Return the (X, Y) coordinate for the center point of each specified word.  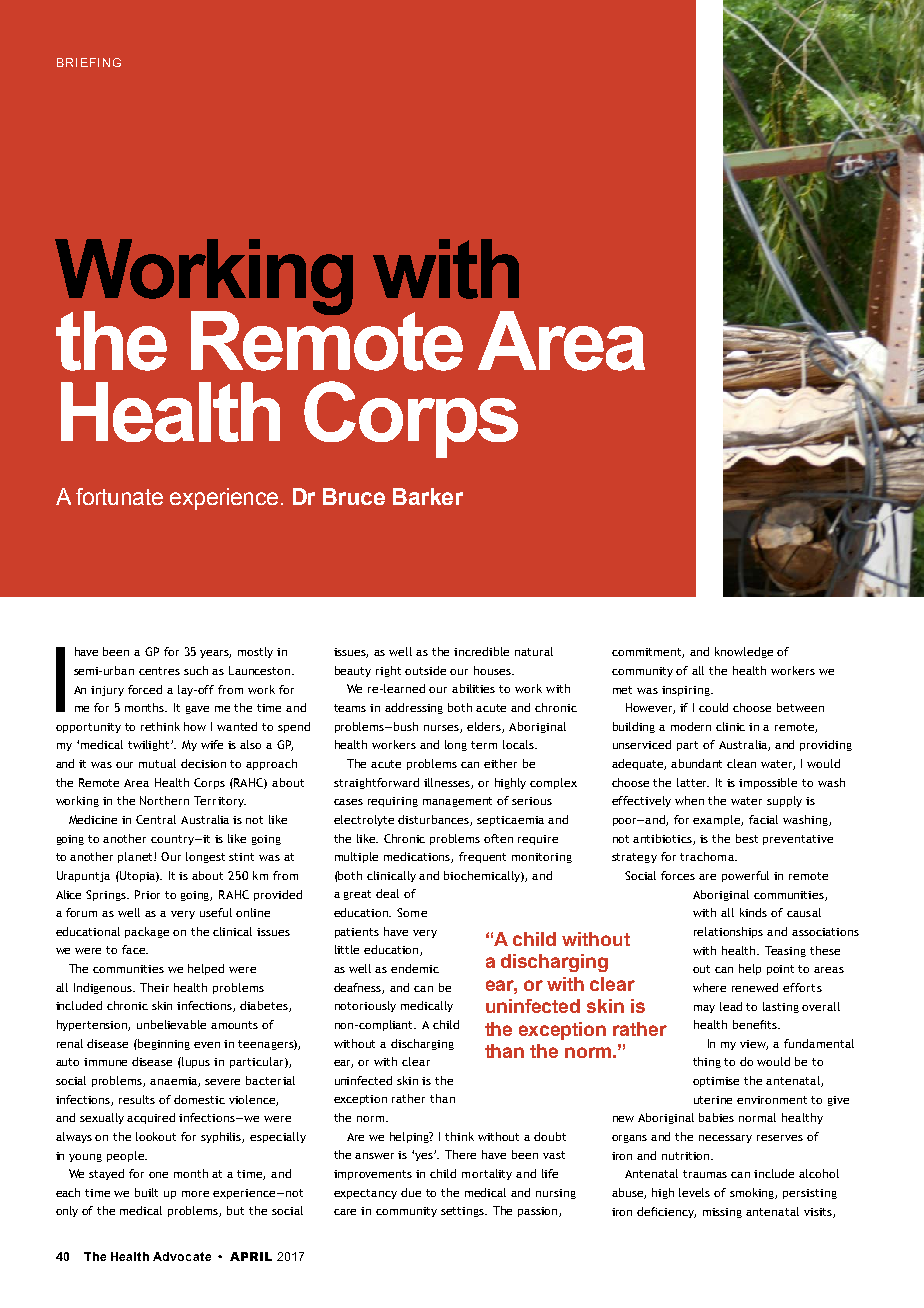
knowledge (744, 652)
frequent (482, 857)
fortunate (119, 496)
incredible (481, 651)
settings (464, 1212)
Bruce (354, 496)
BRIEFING (89, 62)
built (146, 1192)
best (747, 838)
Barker (428, 496)
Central (156, 819)
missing (722, 1213)
